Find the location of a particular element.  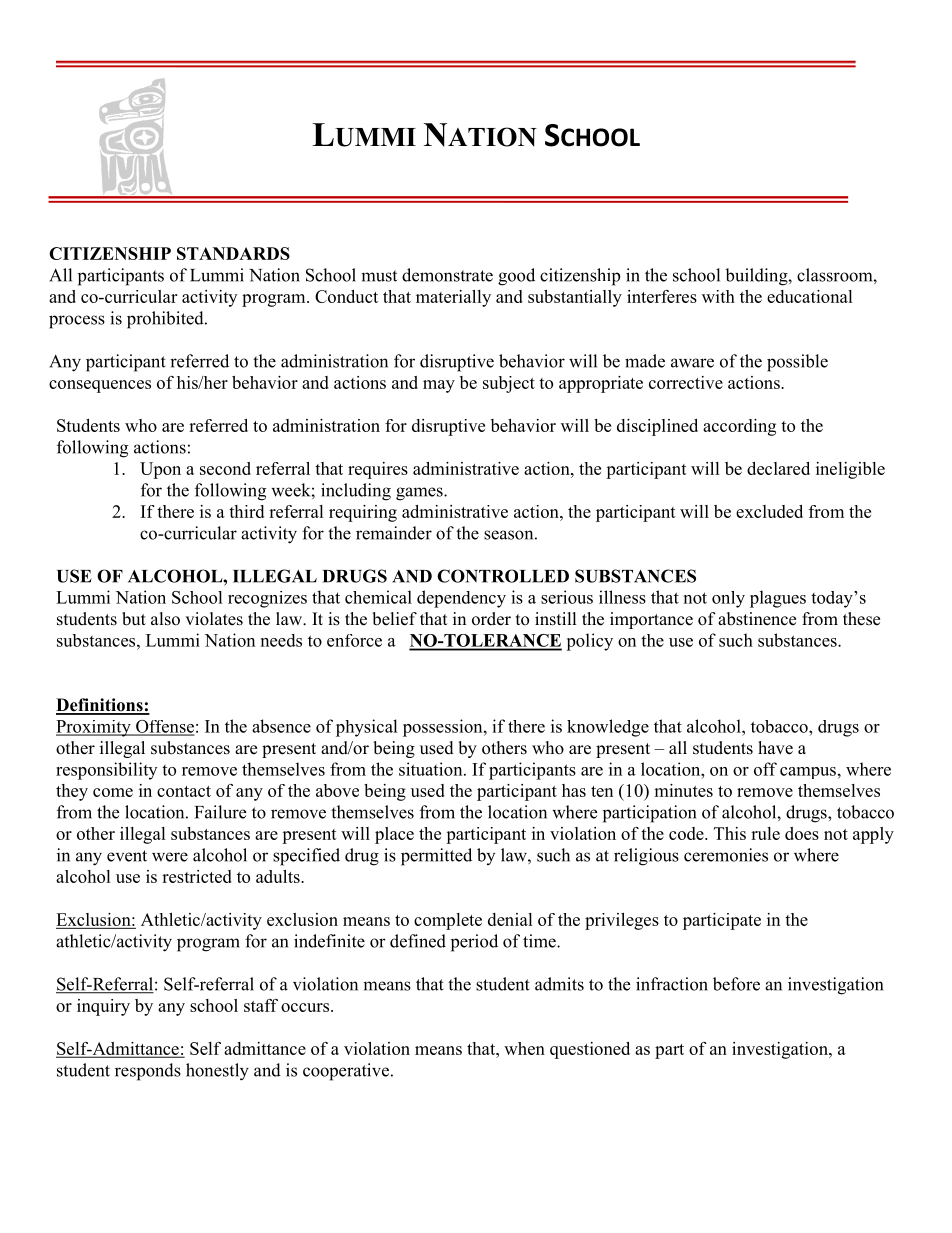

remainder is located at coordinates (394, 533).
